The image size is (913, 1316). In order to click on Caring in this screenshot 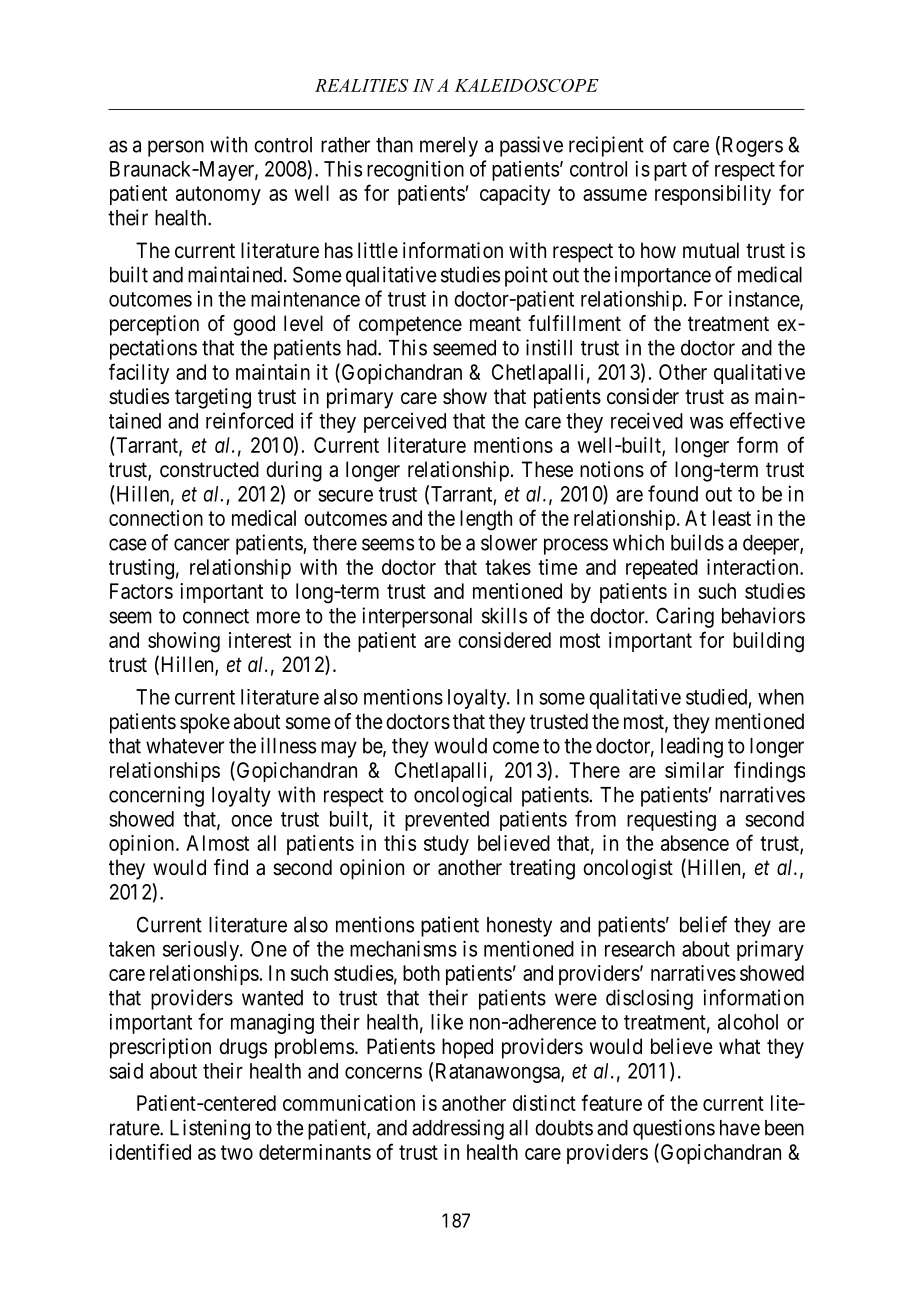, I will do `click(685, 617)`.
